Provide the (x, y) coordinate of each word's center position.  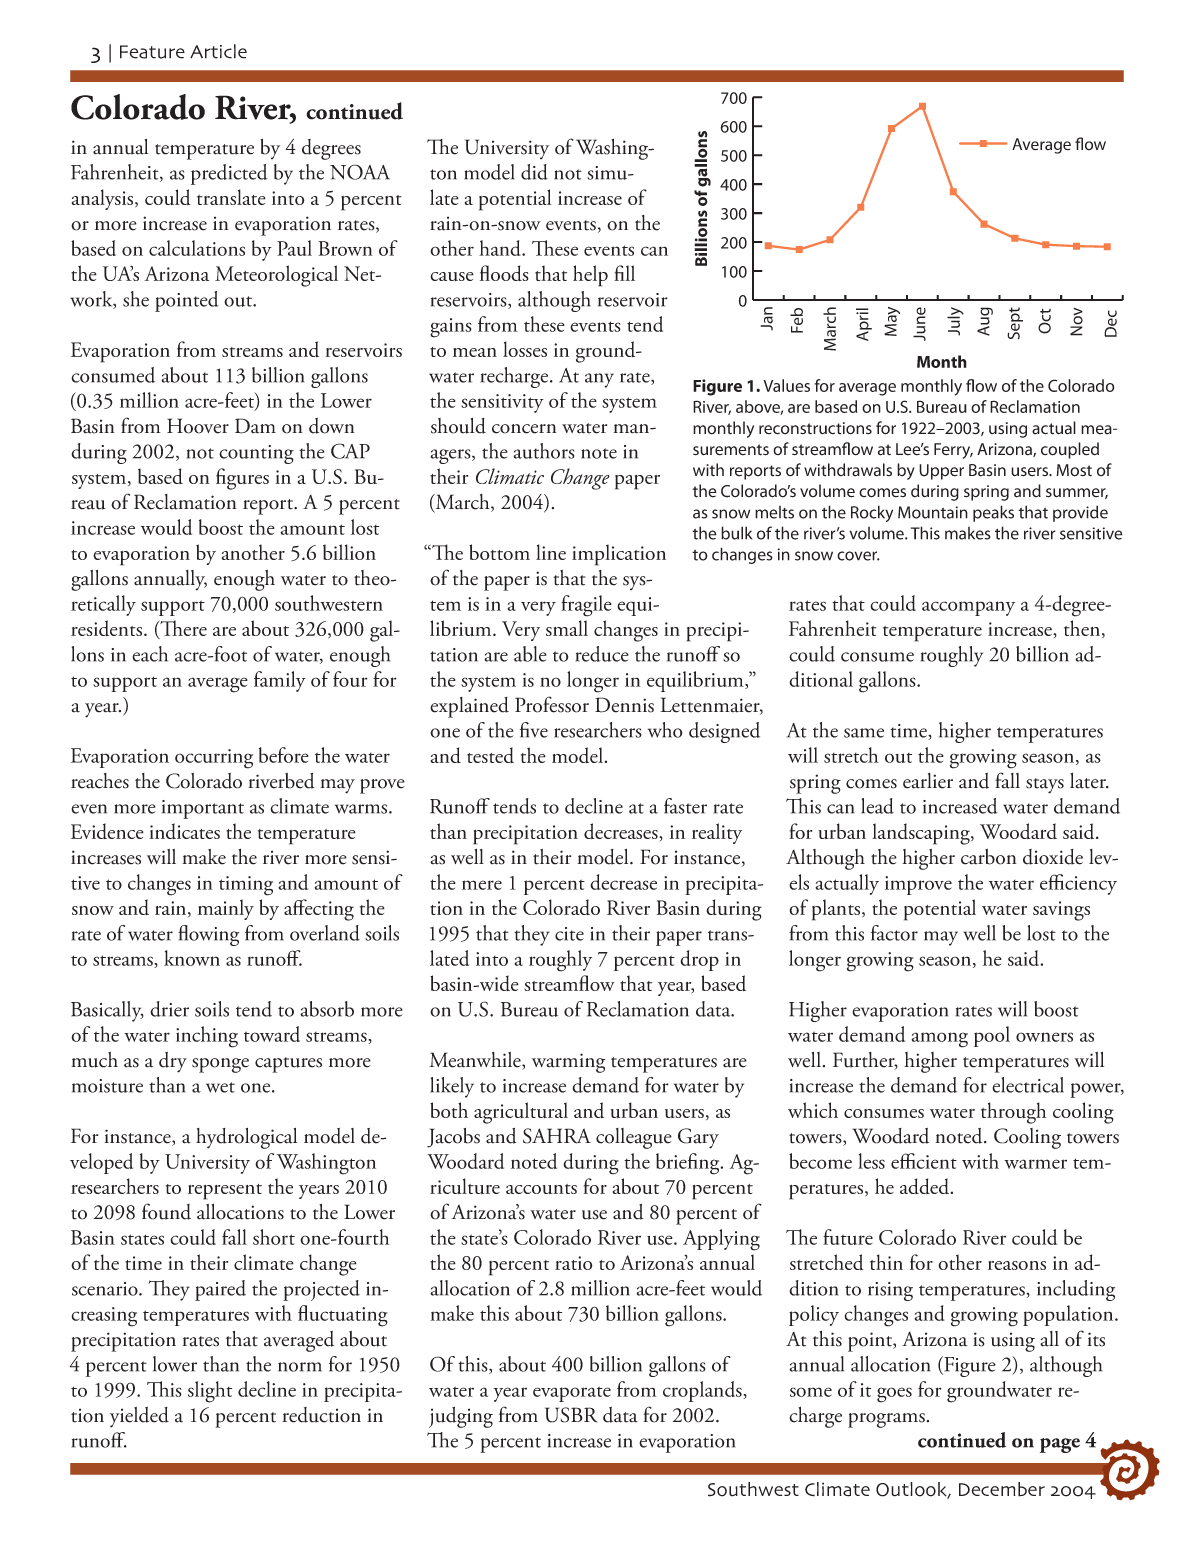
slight (210, 1392)
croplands (703, 1391)
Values (786, 385)
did (534, 172)
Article (218, 51)
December (1002, 1489)
